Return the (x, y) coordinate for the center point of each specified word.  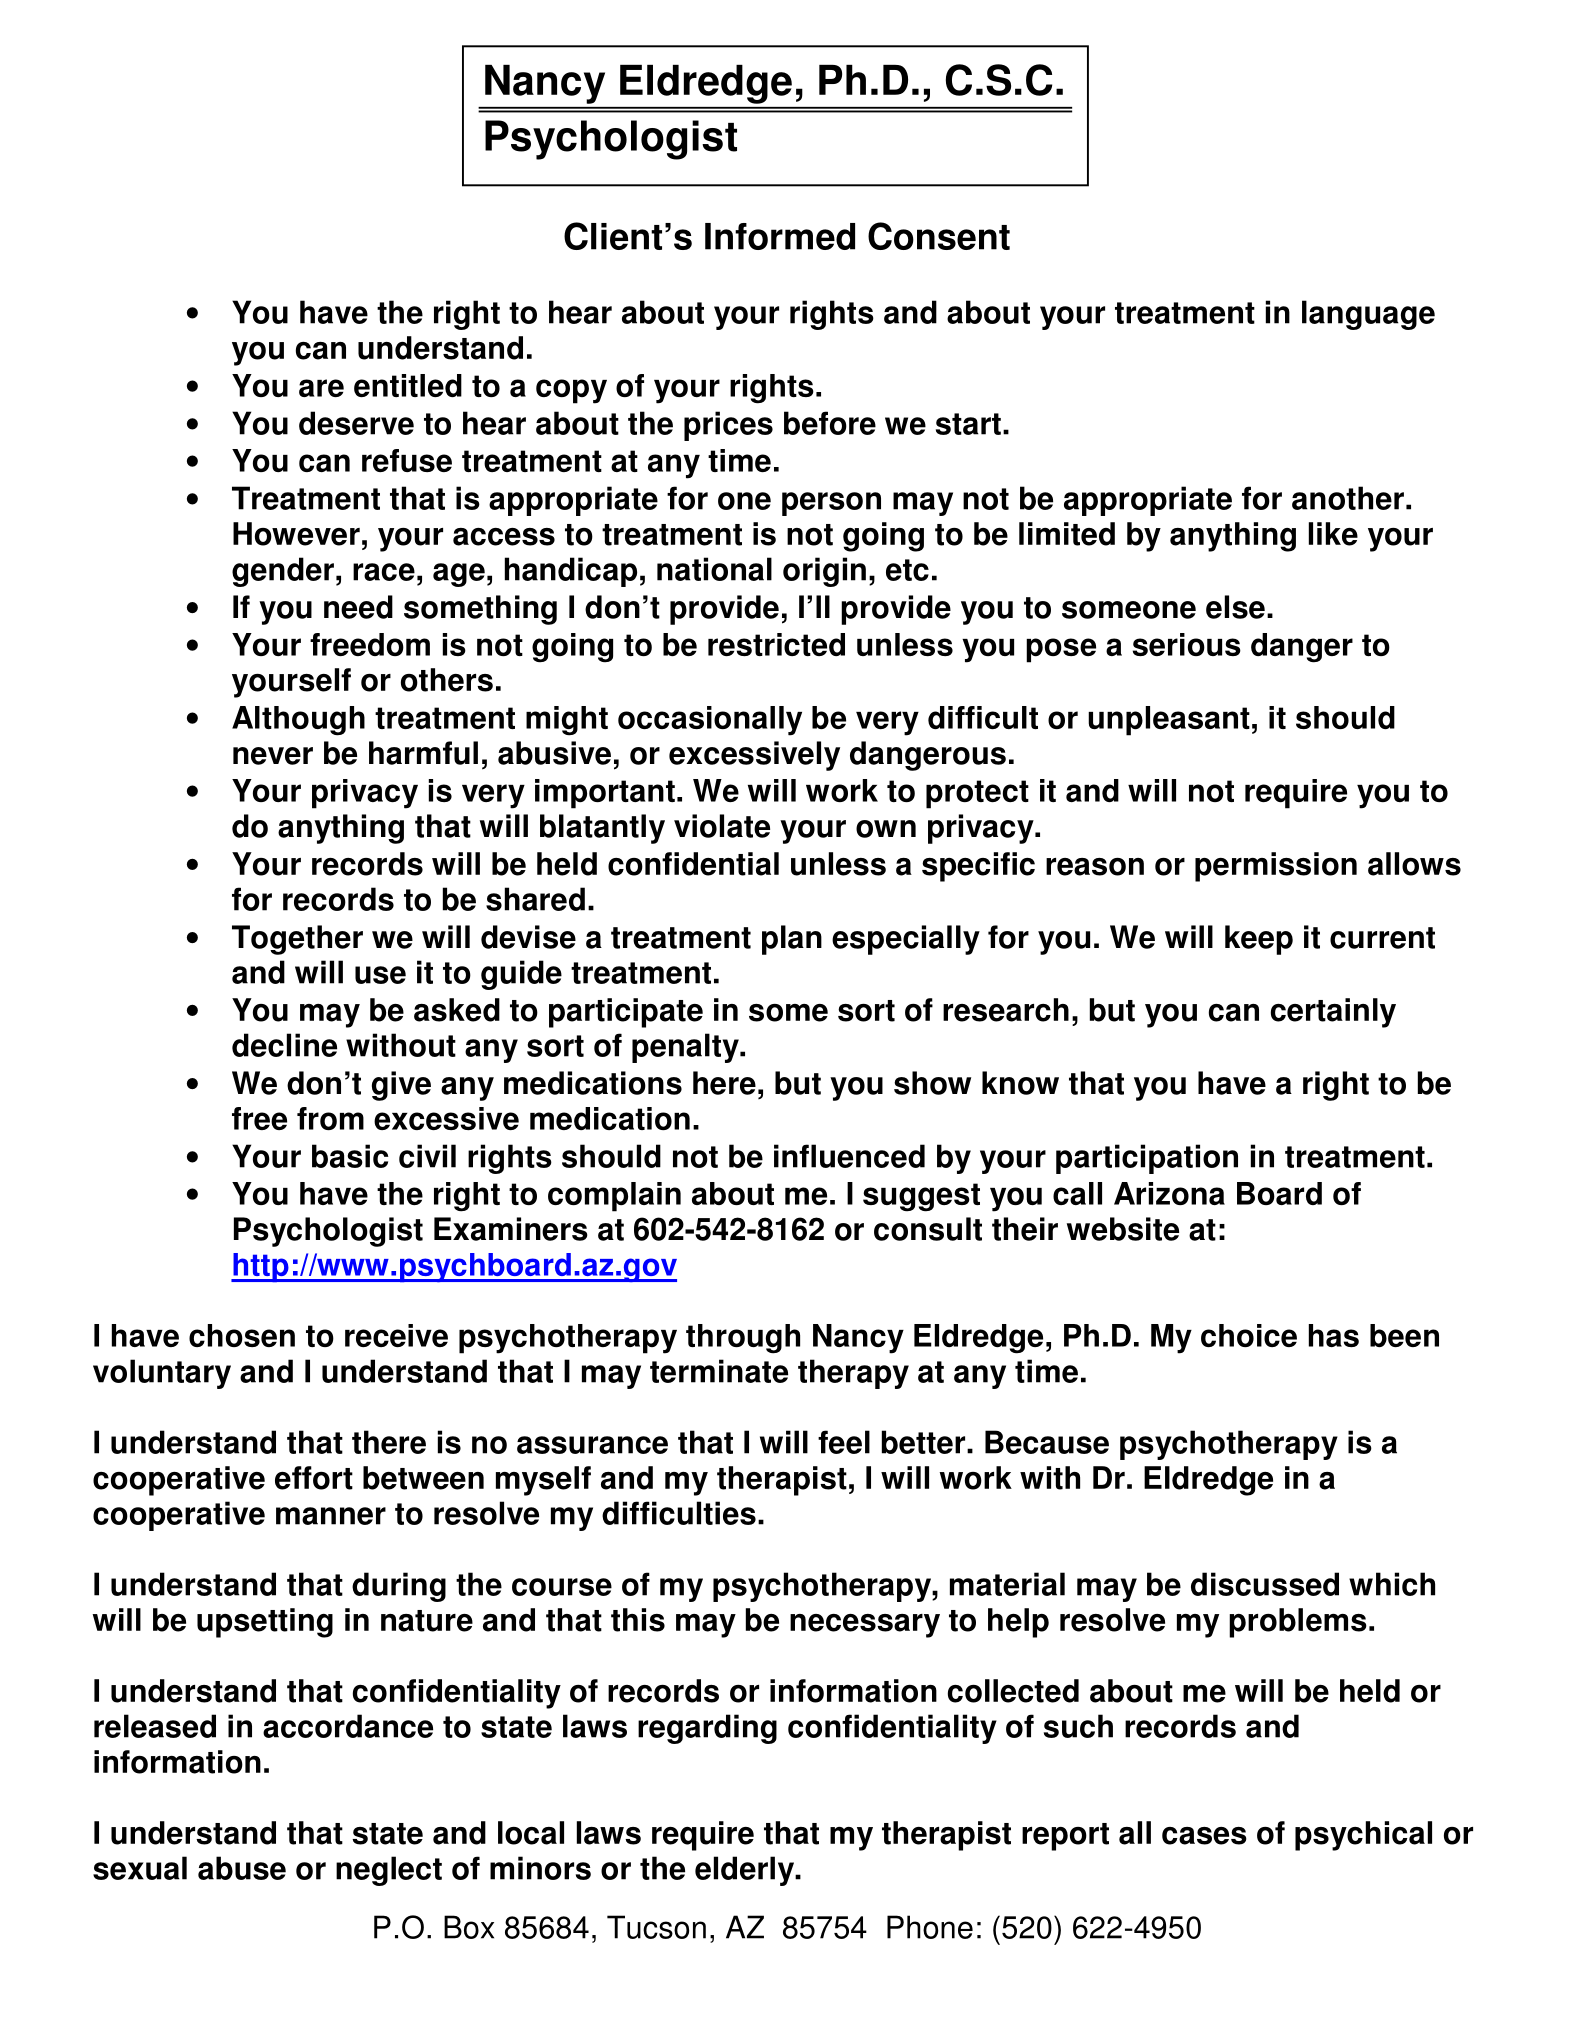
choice (1249, 1335)
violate (722, 826)
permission (1276, 867)
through (743, 1339)
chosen (242, 1335)
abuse (242, 1868)
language (1368, 315)
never (273, 756)
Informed (780, 236)
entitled (408, 385)
